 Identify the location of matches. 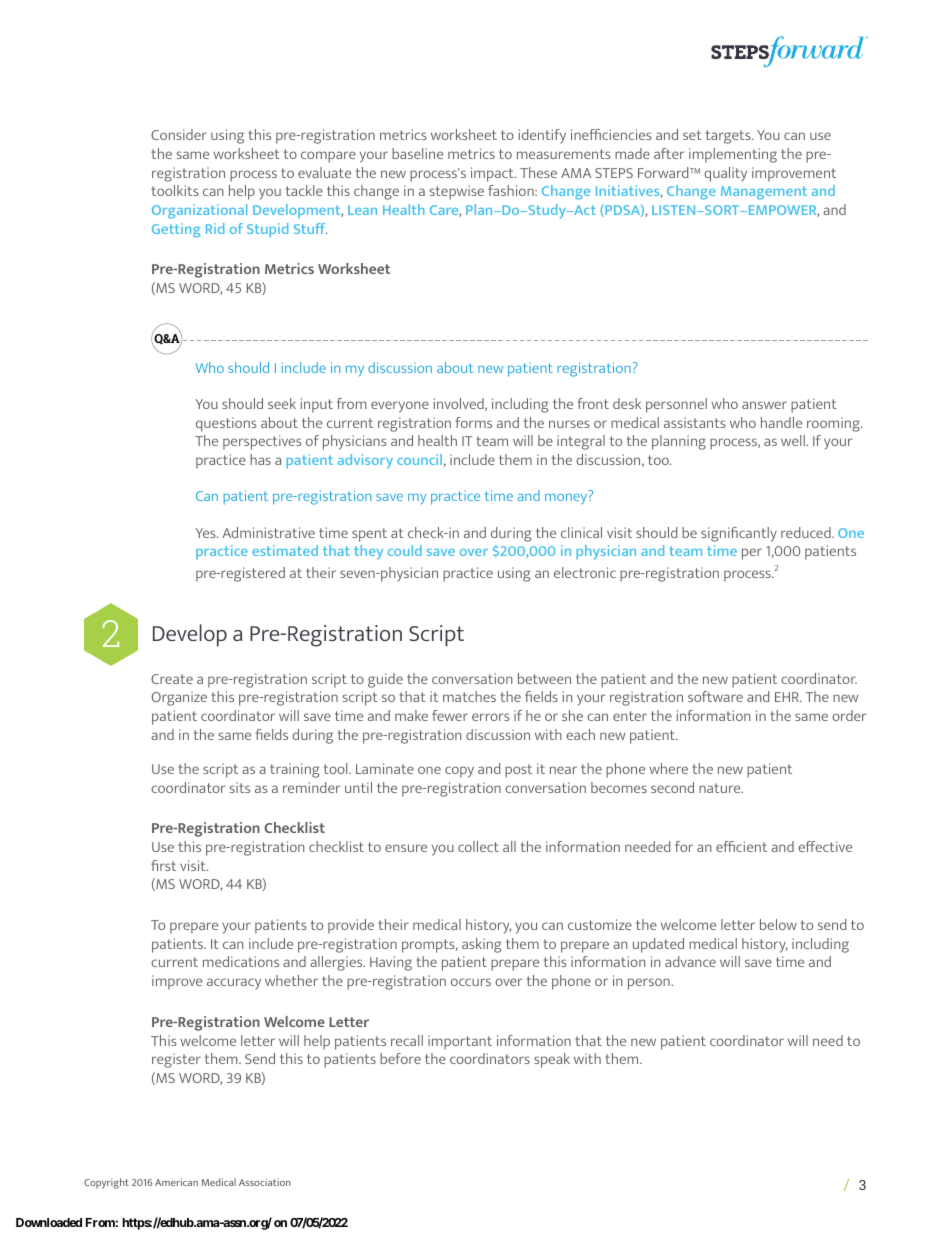
(469, 696).
